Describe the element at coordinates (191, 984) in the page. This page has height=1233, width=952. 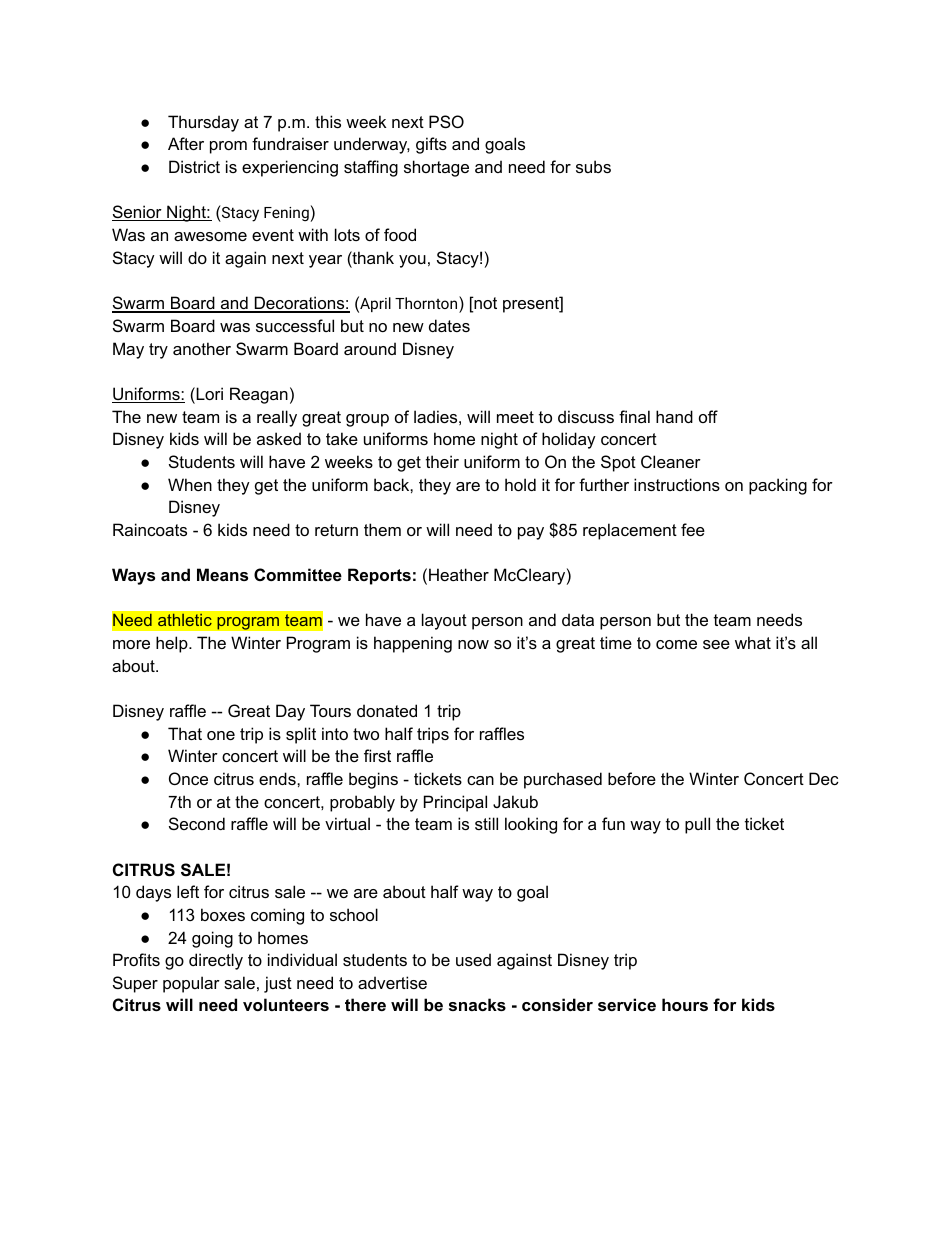
I see `popular` at that location.
